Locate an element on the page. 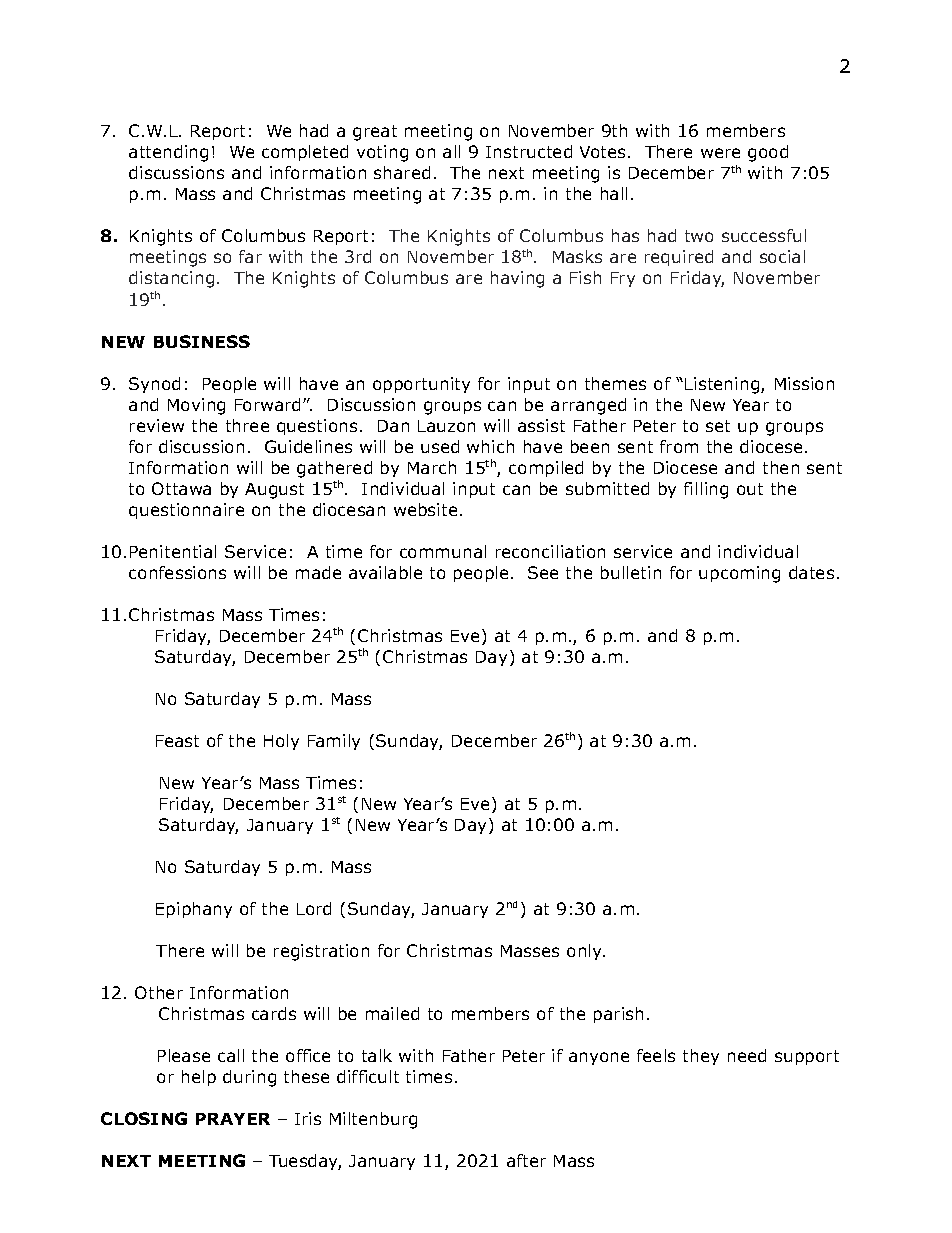  Ottawa is located at coordinates (181, 488).
